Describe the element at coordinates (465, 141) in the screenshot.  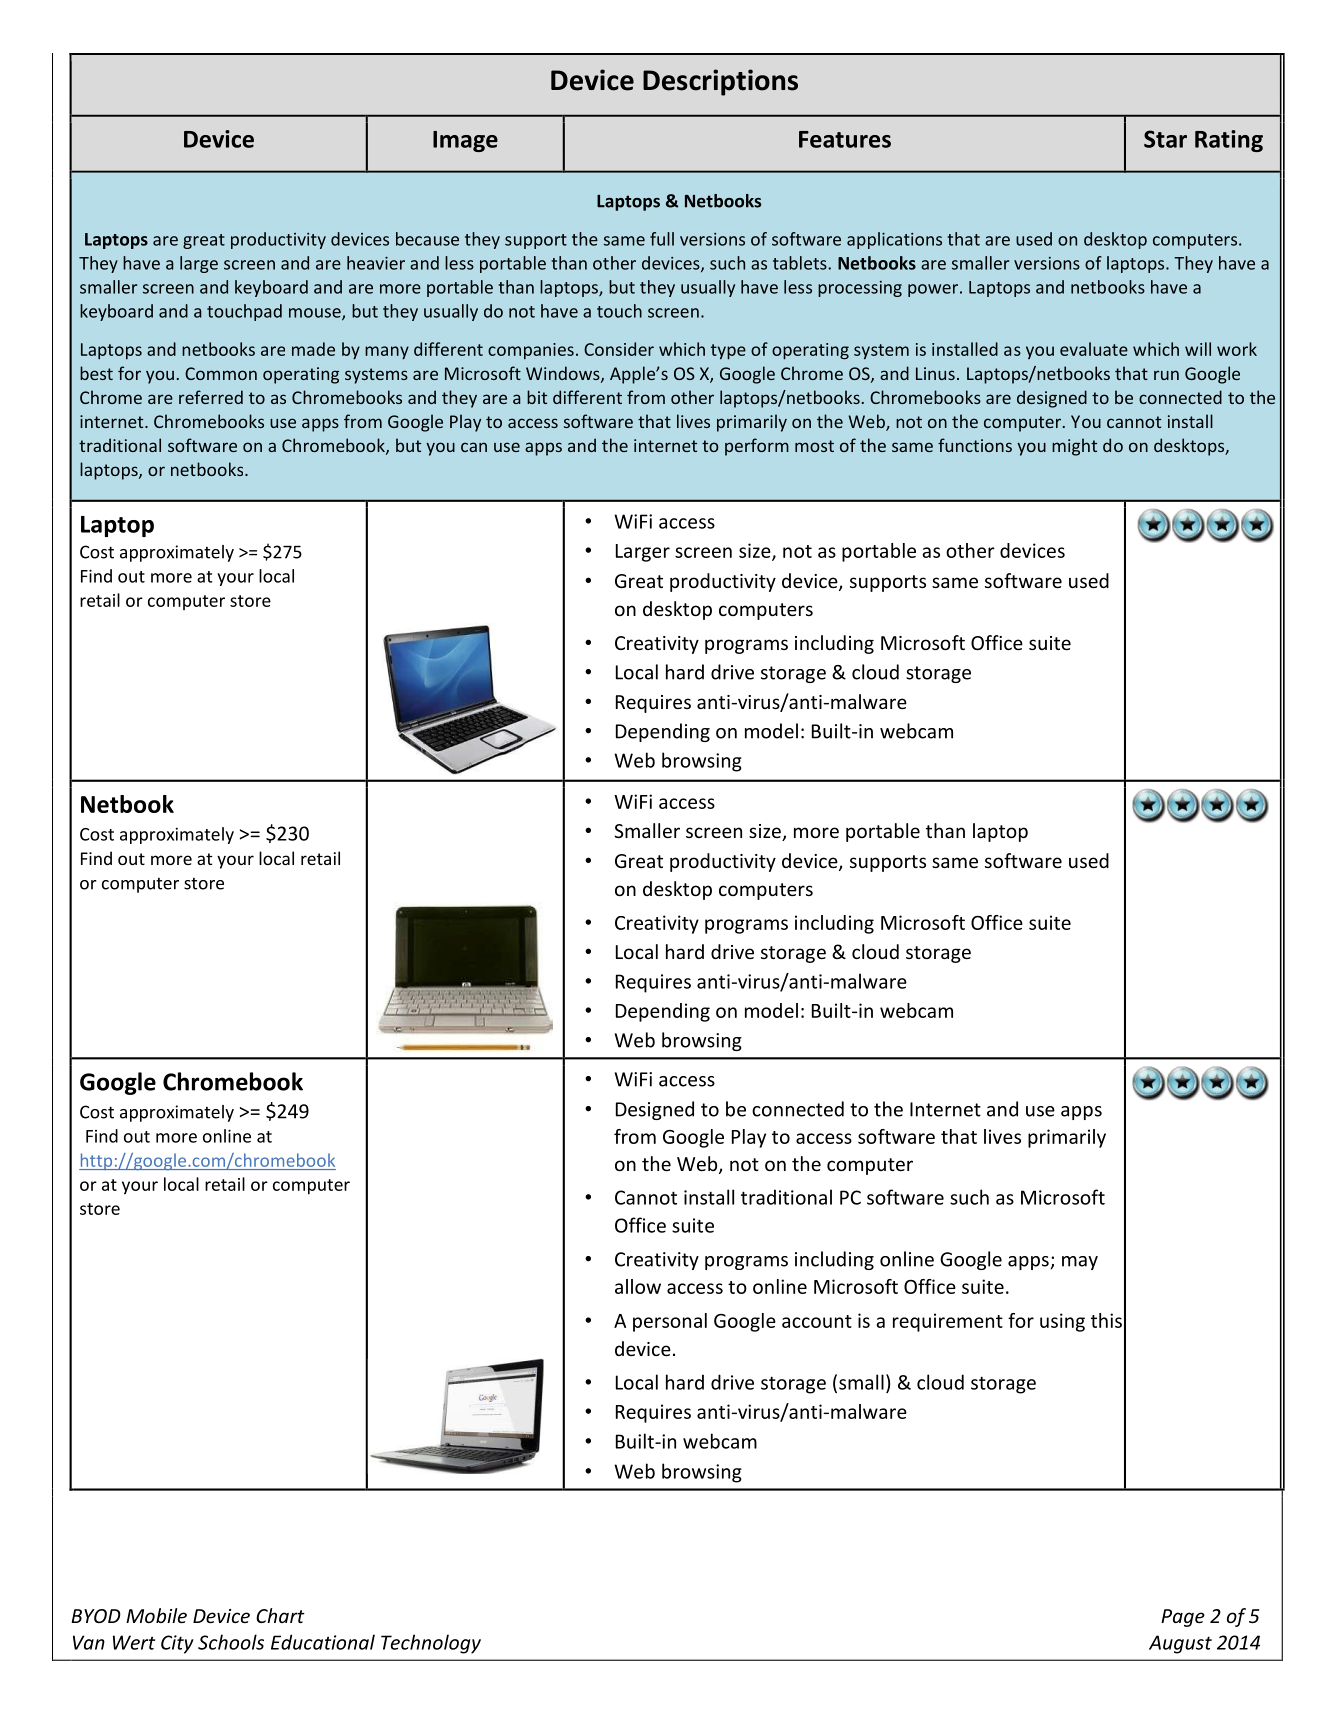
I see `Image` at that location.
